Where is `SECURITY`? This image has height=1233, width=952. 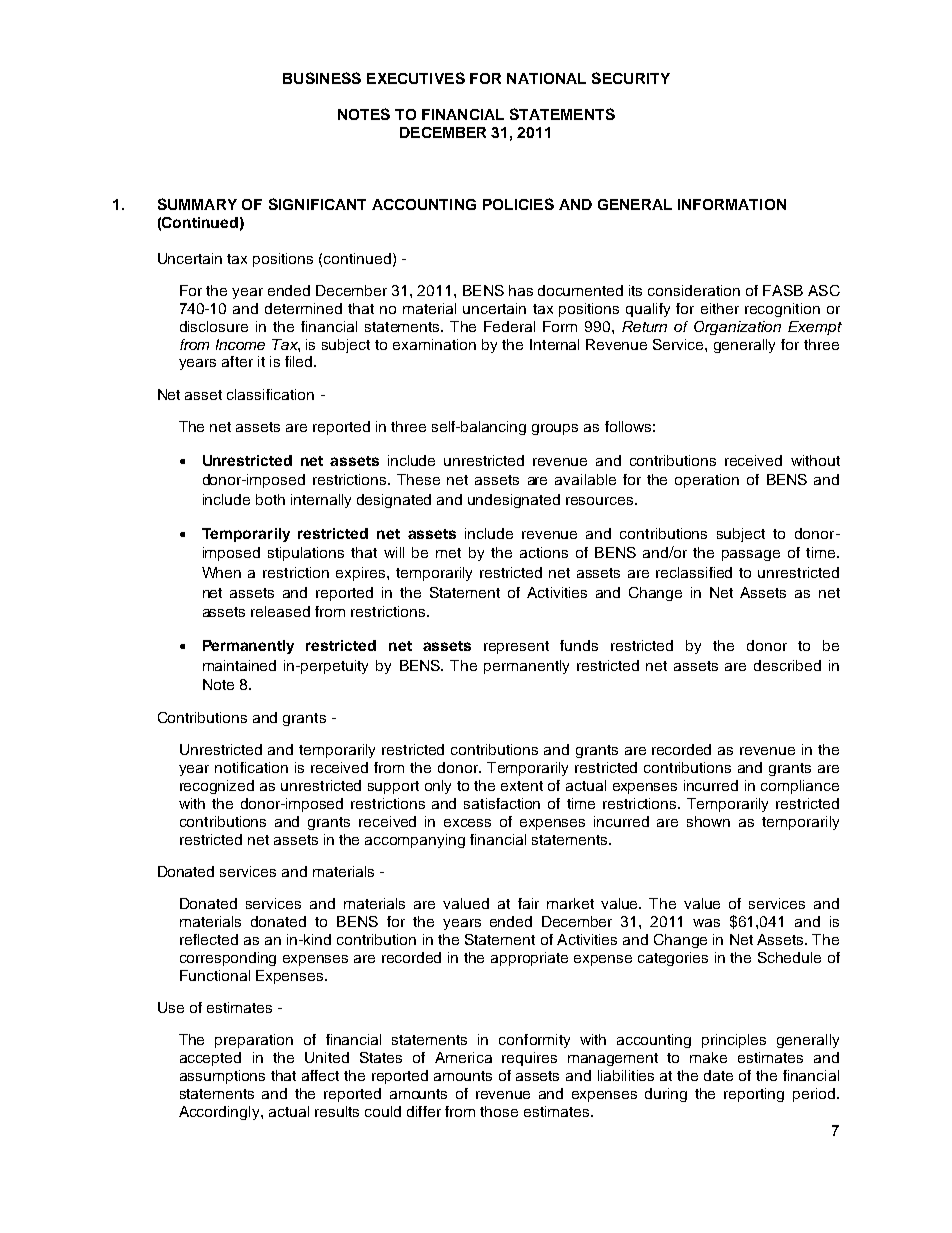 SECURITY is located at coordinates (631, 78).
